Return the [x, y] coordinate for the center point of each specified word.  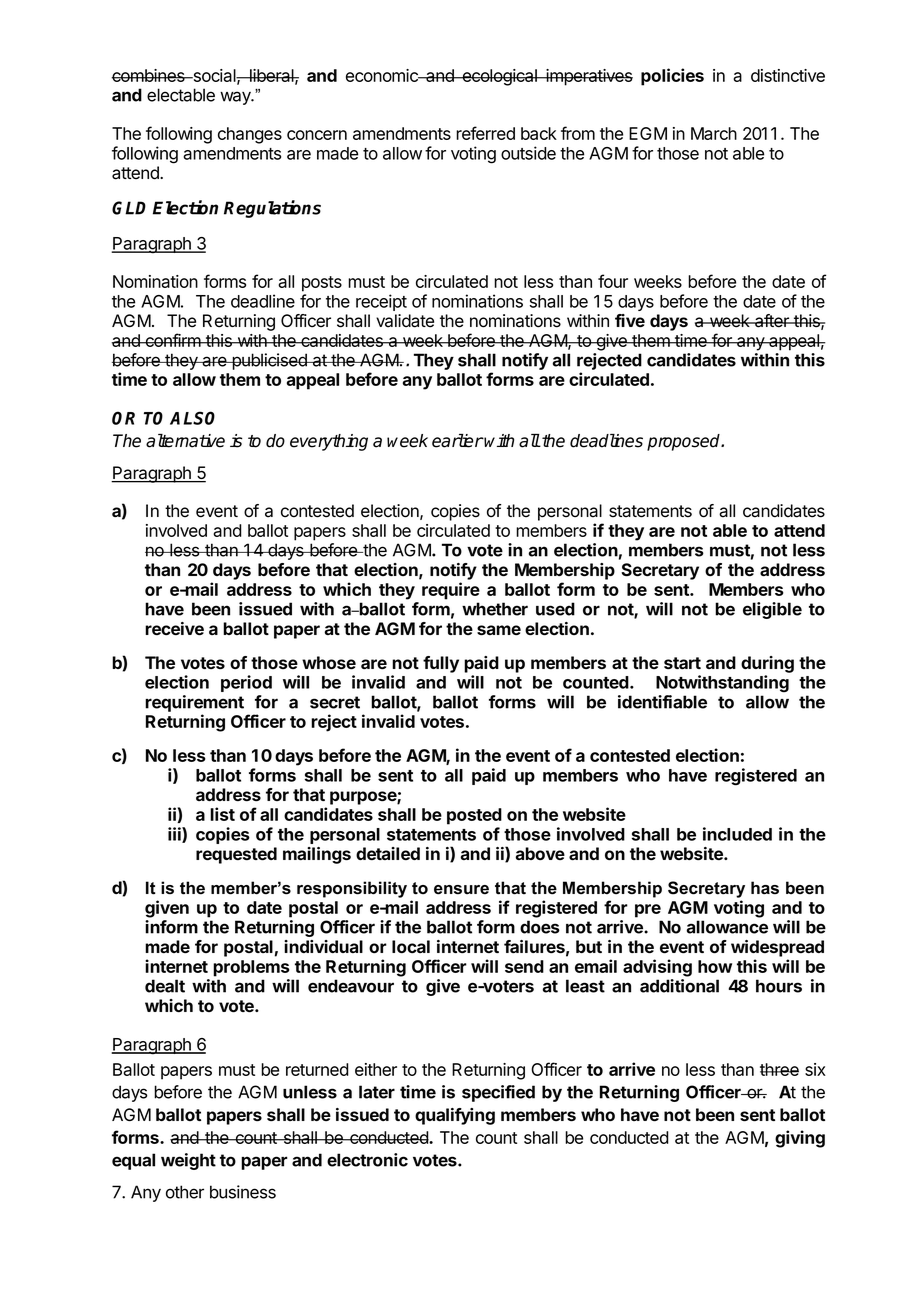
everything [329, 442]
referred [485, 133]
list [222, 814]
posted [474, 816]
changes [250, 135]
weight [188, 1161]
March [714, 133]
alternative [185, 441]
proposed [685, 442]
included [737, 834]
